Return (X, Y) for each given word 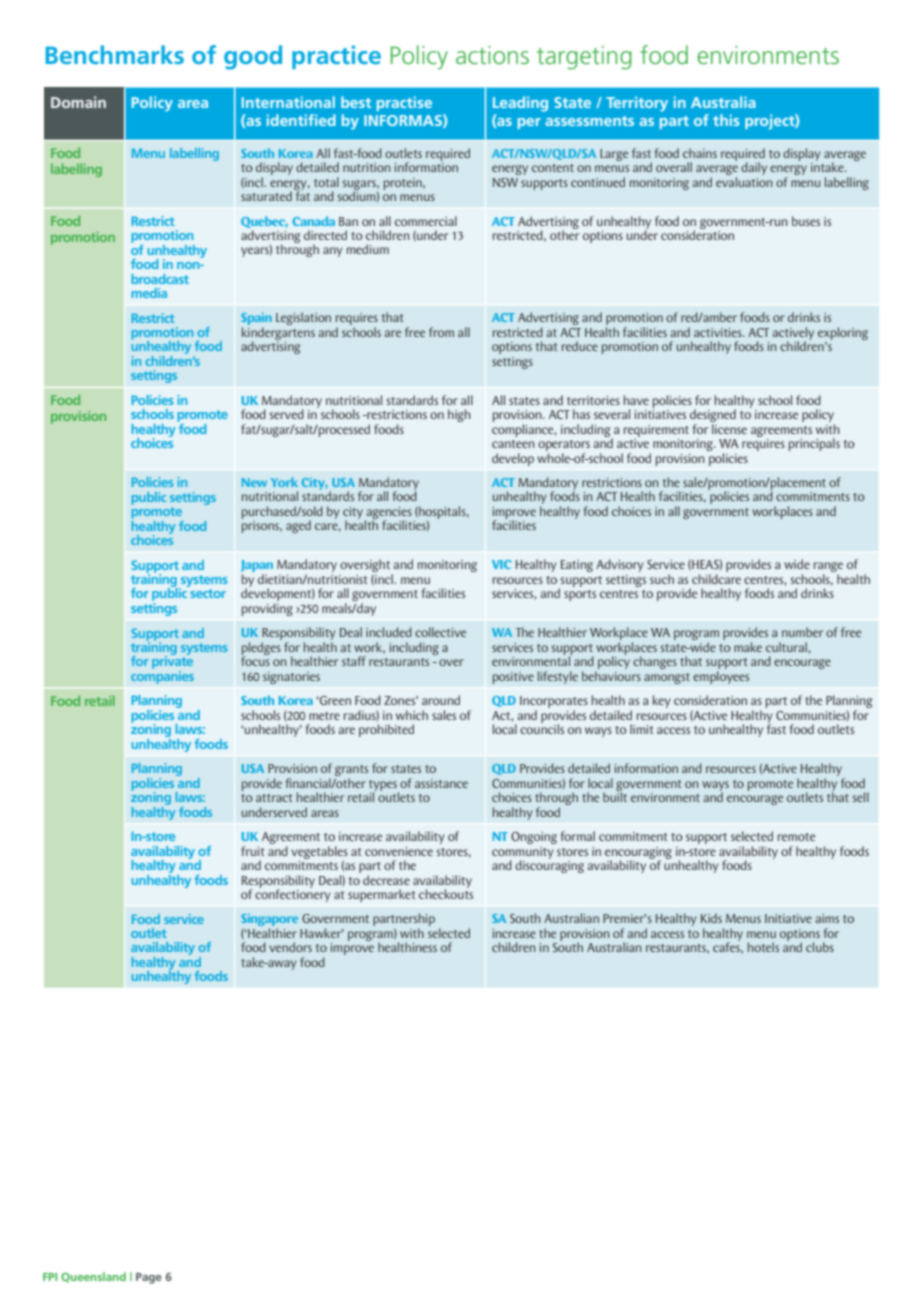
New (254, 482)
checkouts (446, 893)
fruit (253, 851)
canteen (513, 444)
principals (814, 444)
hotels (763, 947)
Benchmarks (115, 54)
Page (149, 1278)
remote (796, 837)
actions (492, 55)
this (726, 120)
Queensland (93, 1277)
